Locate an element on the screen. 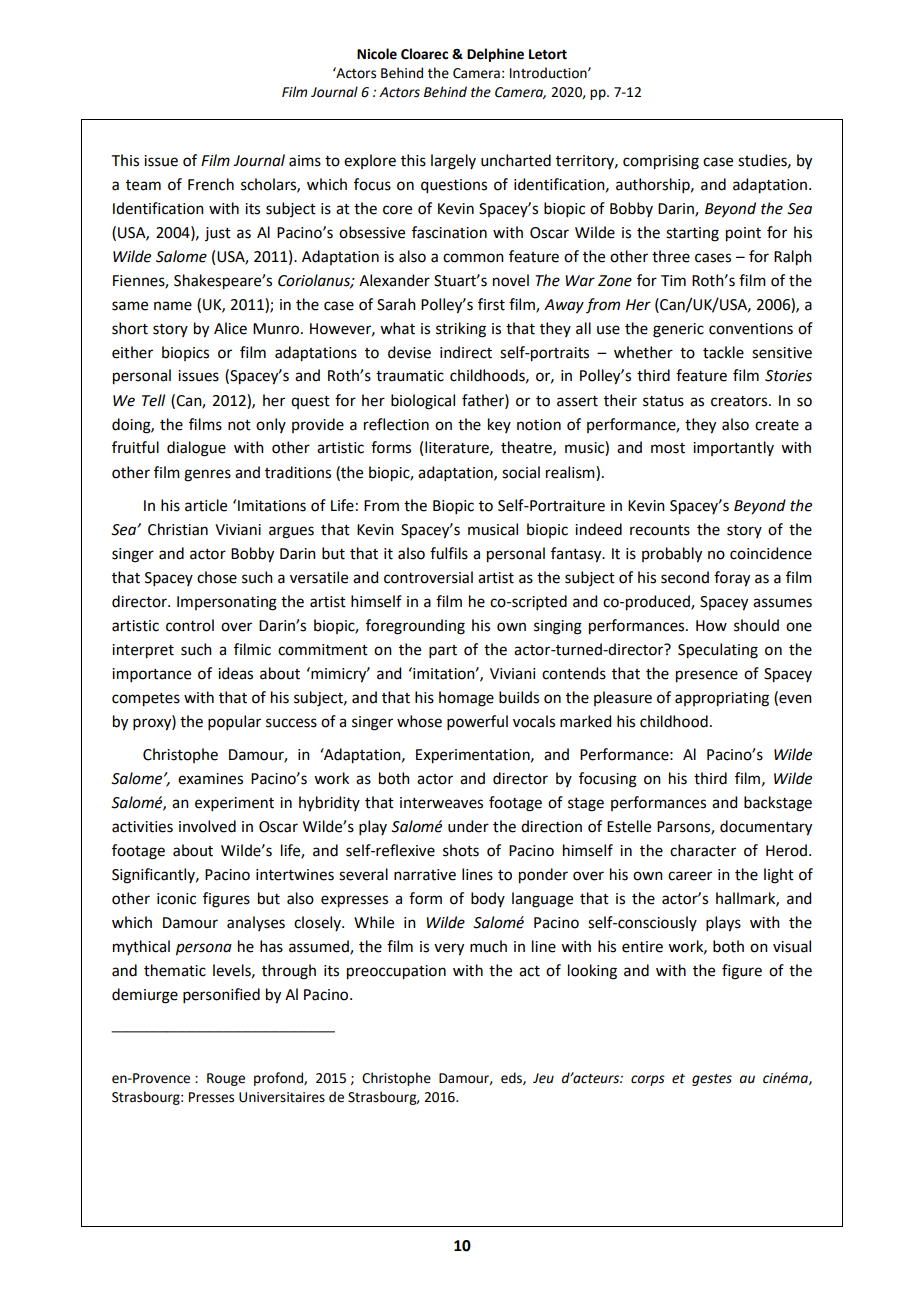 The height and width of the screenshot is (1308, 924). Delphine is located at coordinates (495, 55).
